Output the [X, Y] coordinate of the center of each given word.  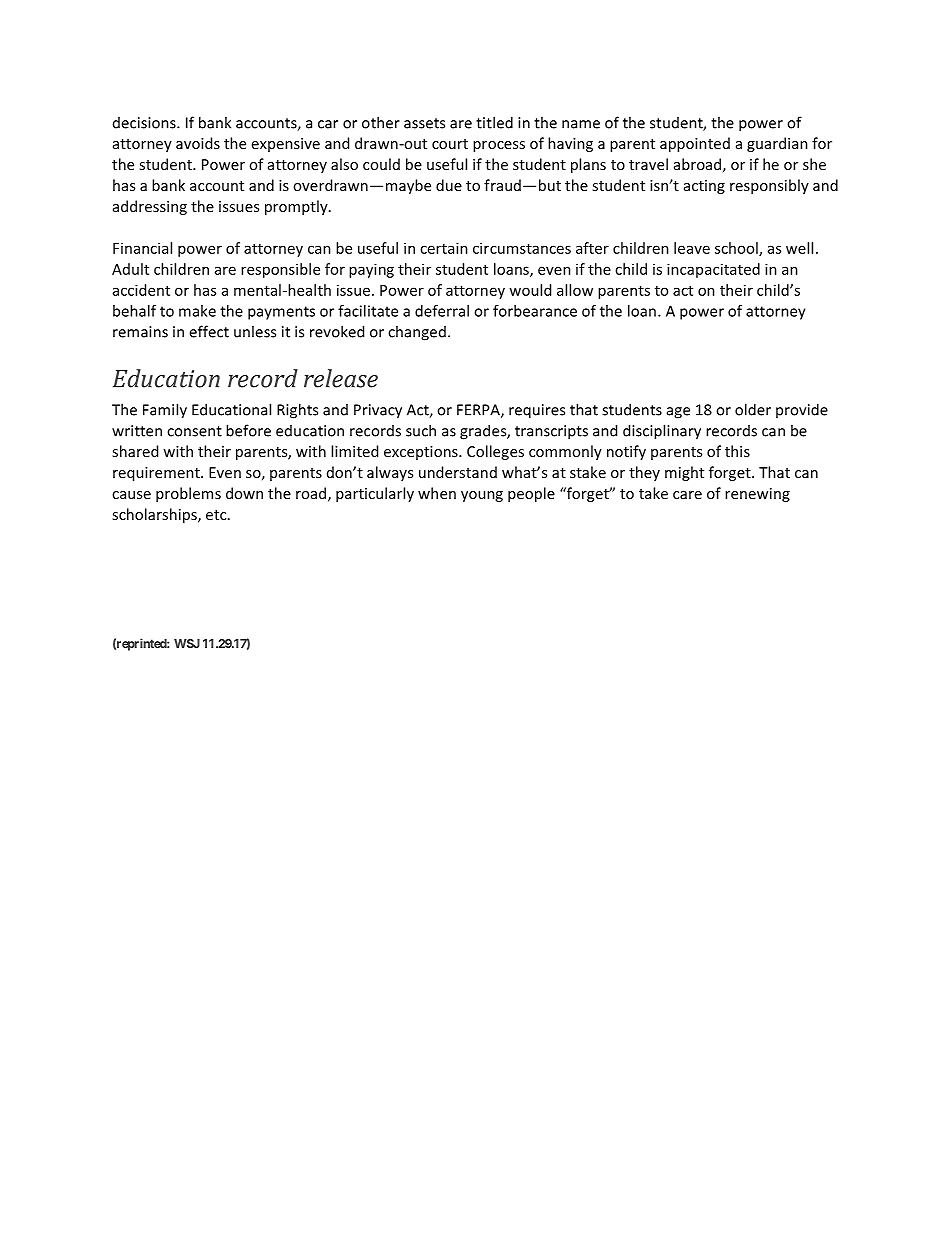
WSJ [187, 643]
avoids [198, 143]
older [753, 409]
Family [165, 411]
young [482, 496]
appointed [695, 144]
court [450, 144]
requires [537, 411]
